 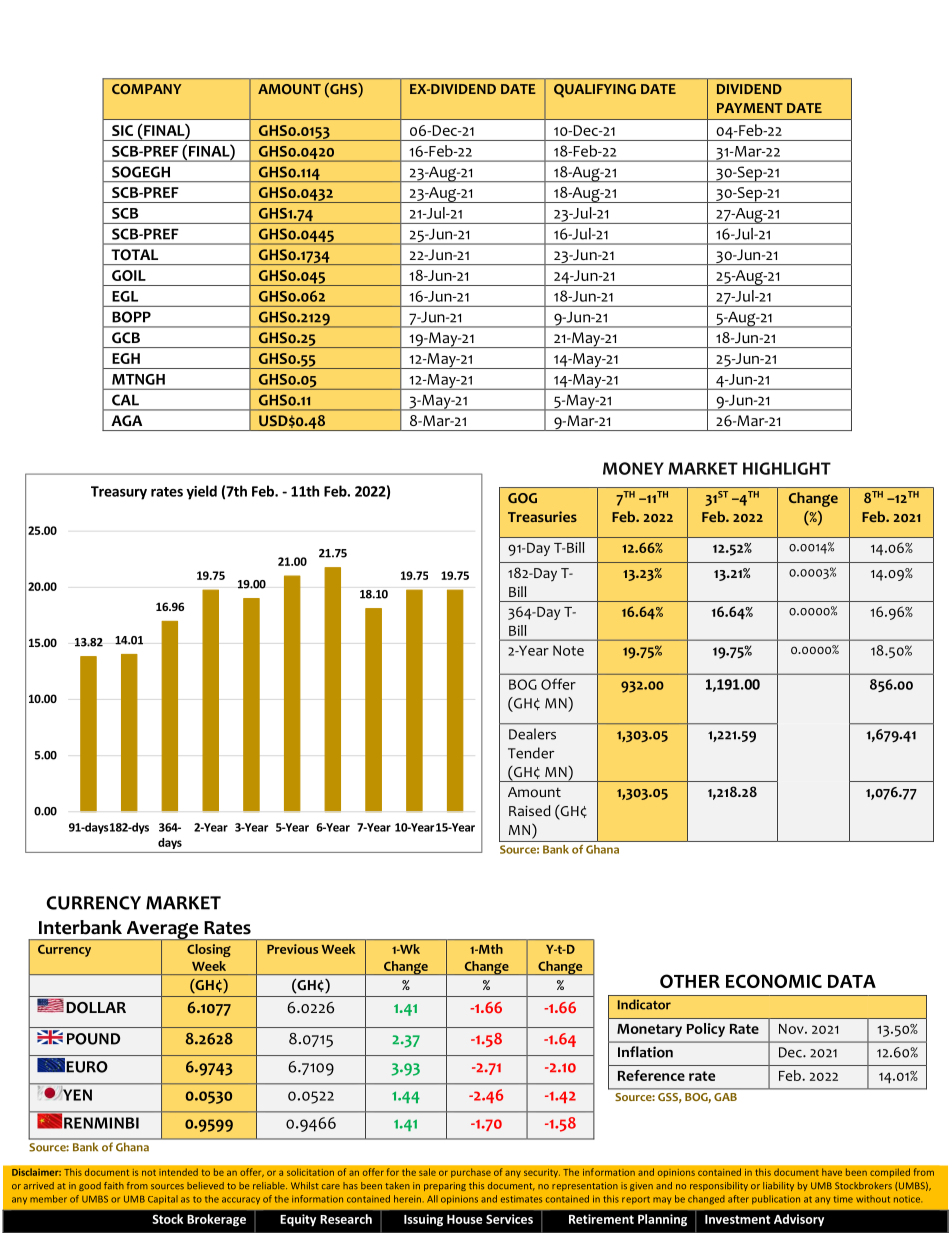 I want to click on Note, so click(x=568, y=650).
